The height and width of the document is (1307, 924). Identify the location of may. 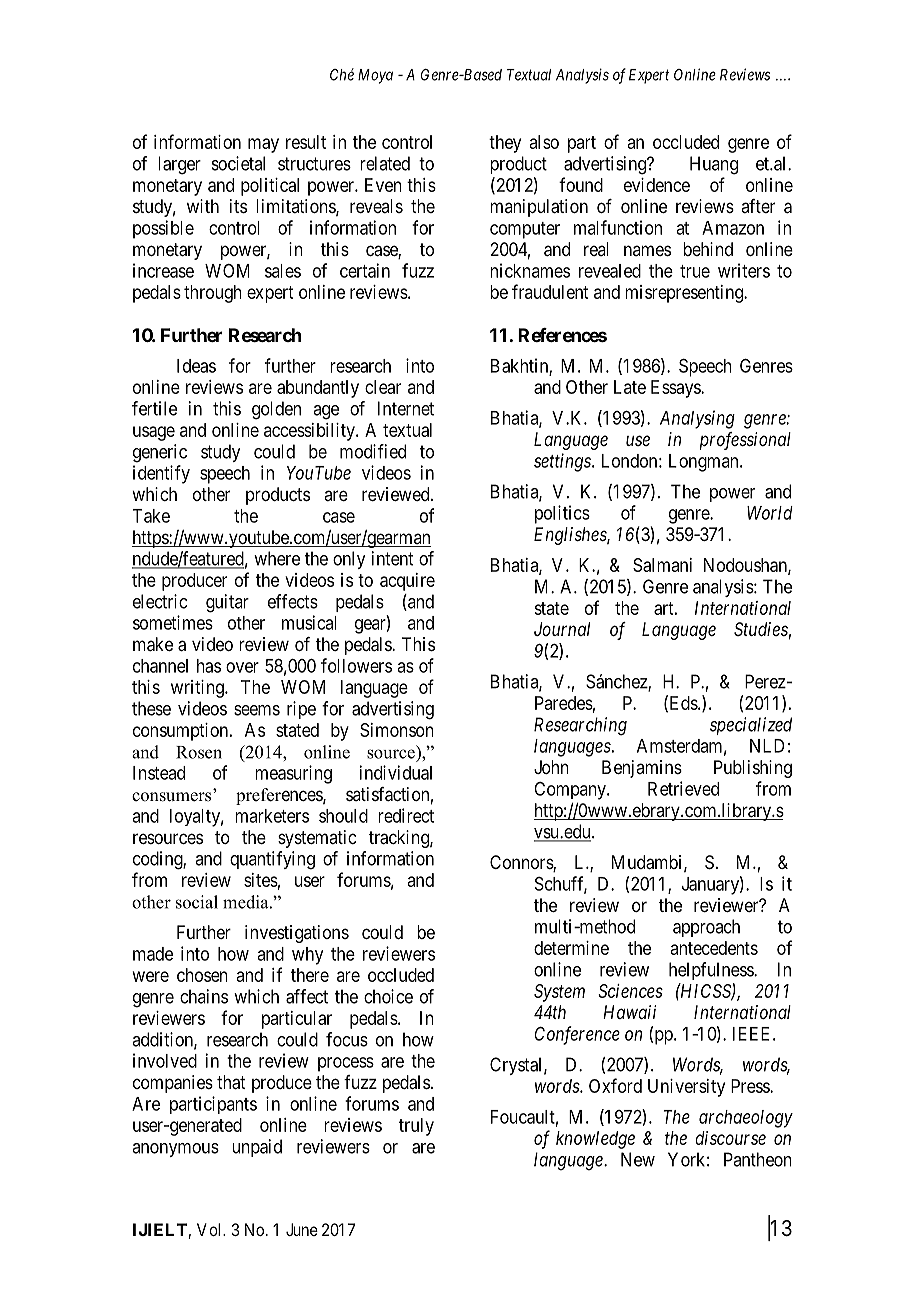
(263, 145).
